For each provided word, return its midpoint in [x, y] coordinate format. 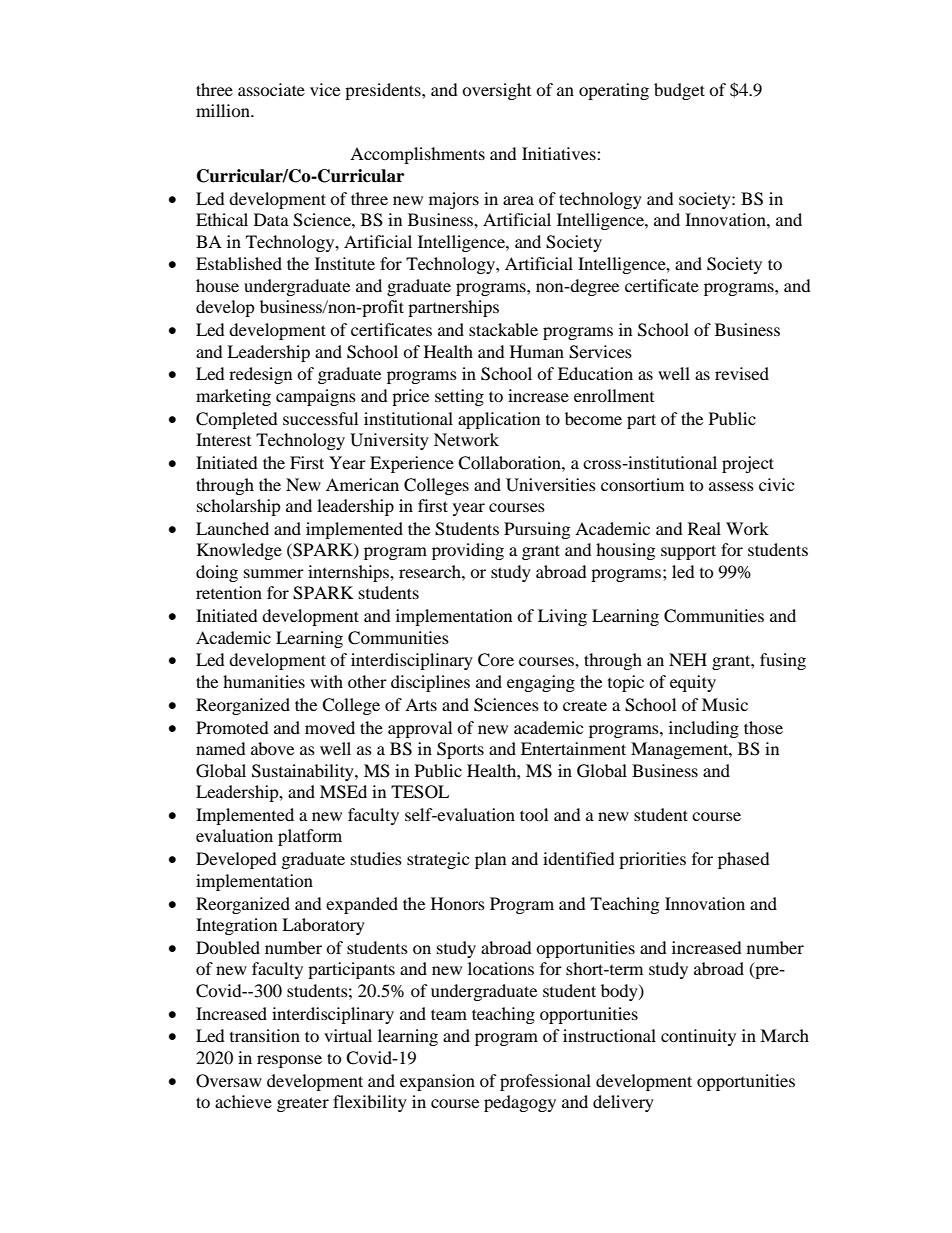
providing [468, 551]
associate [271, 89]
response [289, 1061]
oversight [496, 91]
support [688, 552]
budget [679, 91]
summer [274, 573]
